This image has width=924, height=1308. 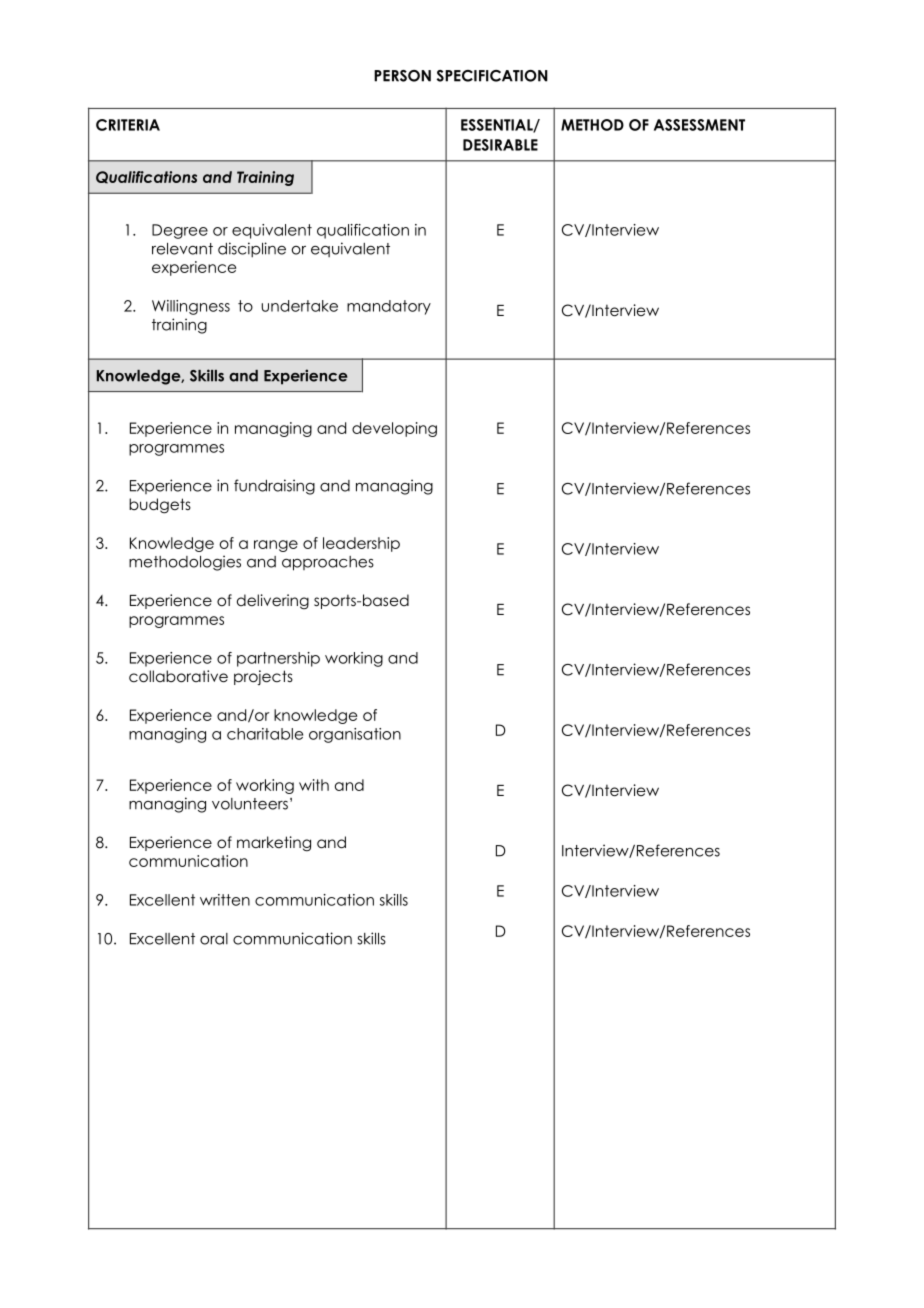 What do you see at coordinates (128, 125) in the image?
I see `CRITERIA` at bounding box center [128, 125].
